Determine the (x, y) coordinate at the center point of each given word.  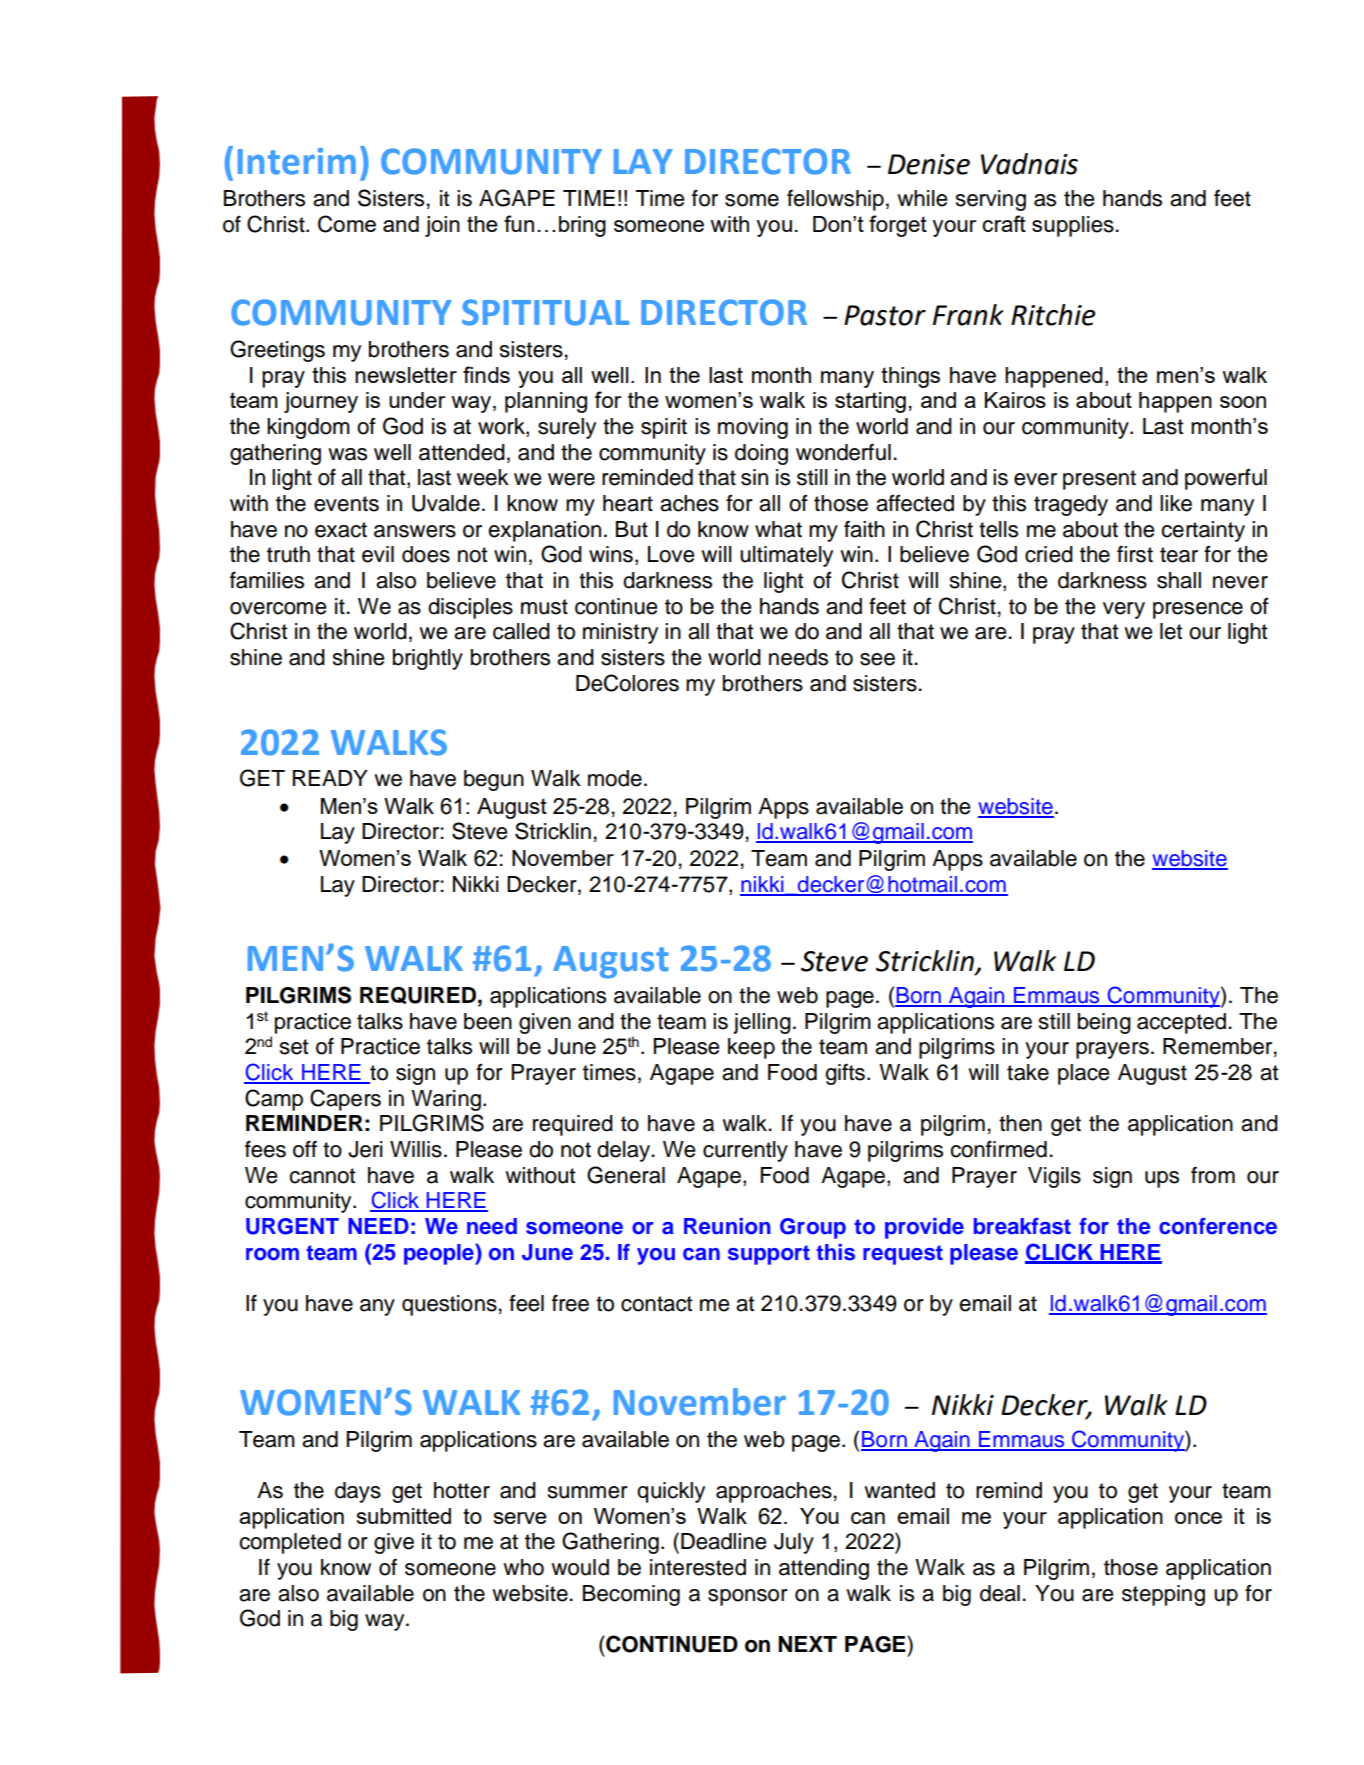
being (1104, 1023)
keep (751, 1048)
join (442, 226)
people (440, 1254)
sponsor (748, 1597)
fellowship (835, 200)
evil (378, 554)
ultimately (786, 556)
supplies (1073, 226)
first (1135, 554)
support (769, 1255)
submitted (404, 1516)
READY (330, 778)
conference (1218, 1226)
